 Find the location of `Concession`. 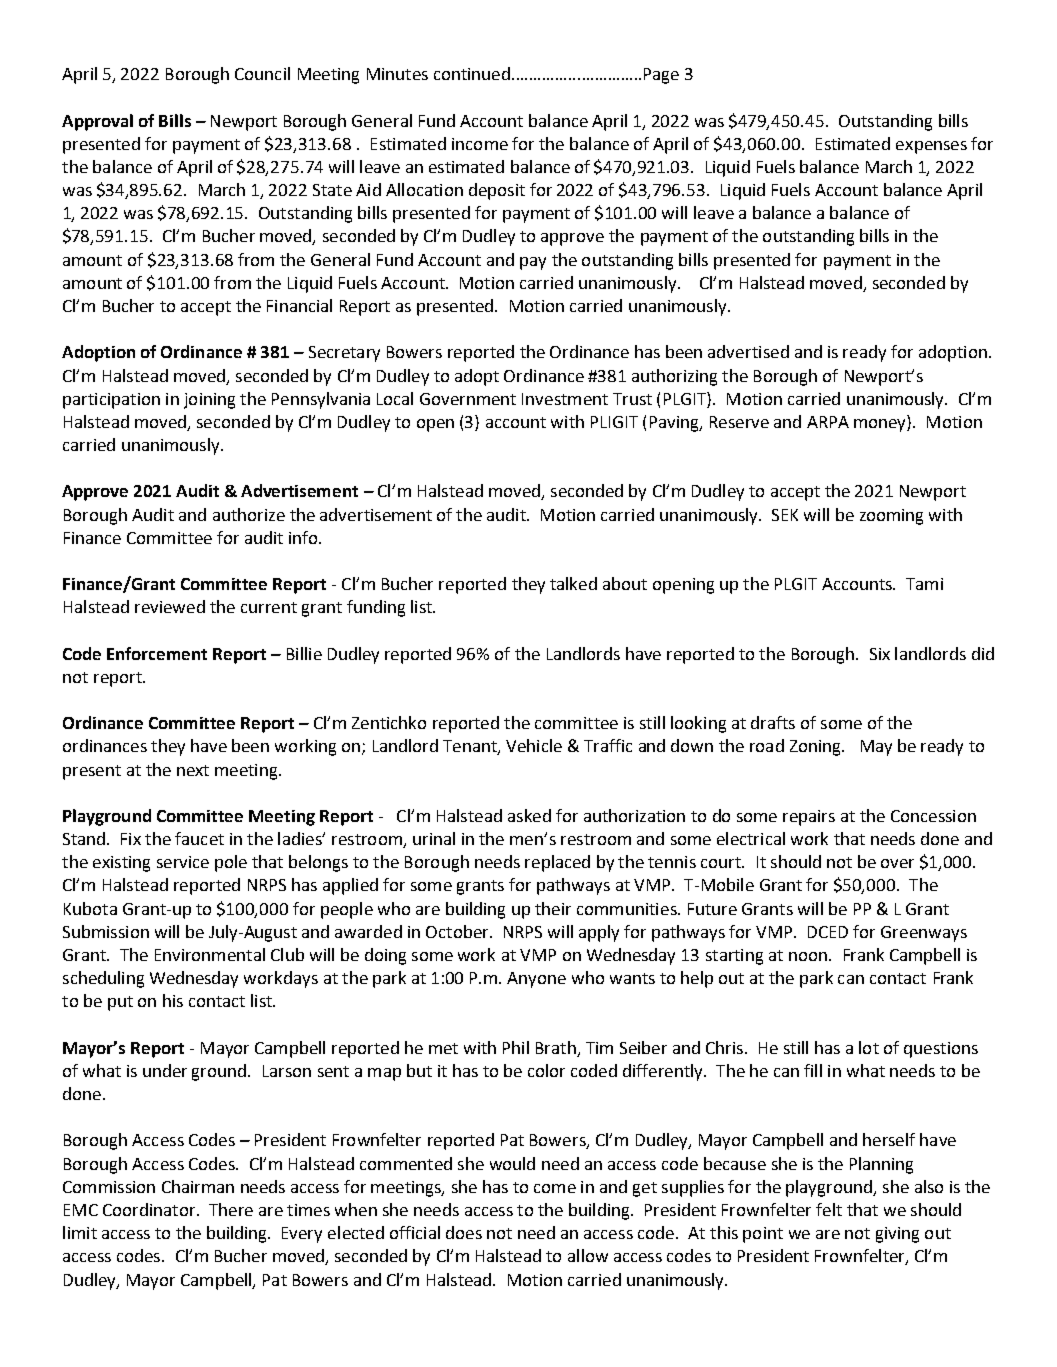

Concession is located at coordinates (933, 816).
